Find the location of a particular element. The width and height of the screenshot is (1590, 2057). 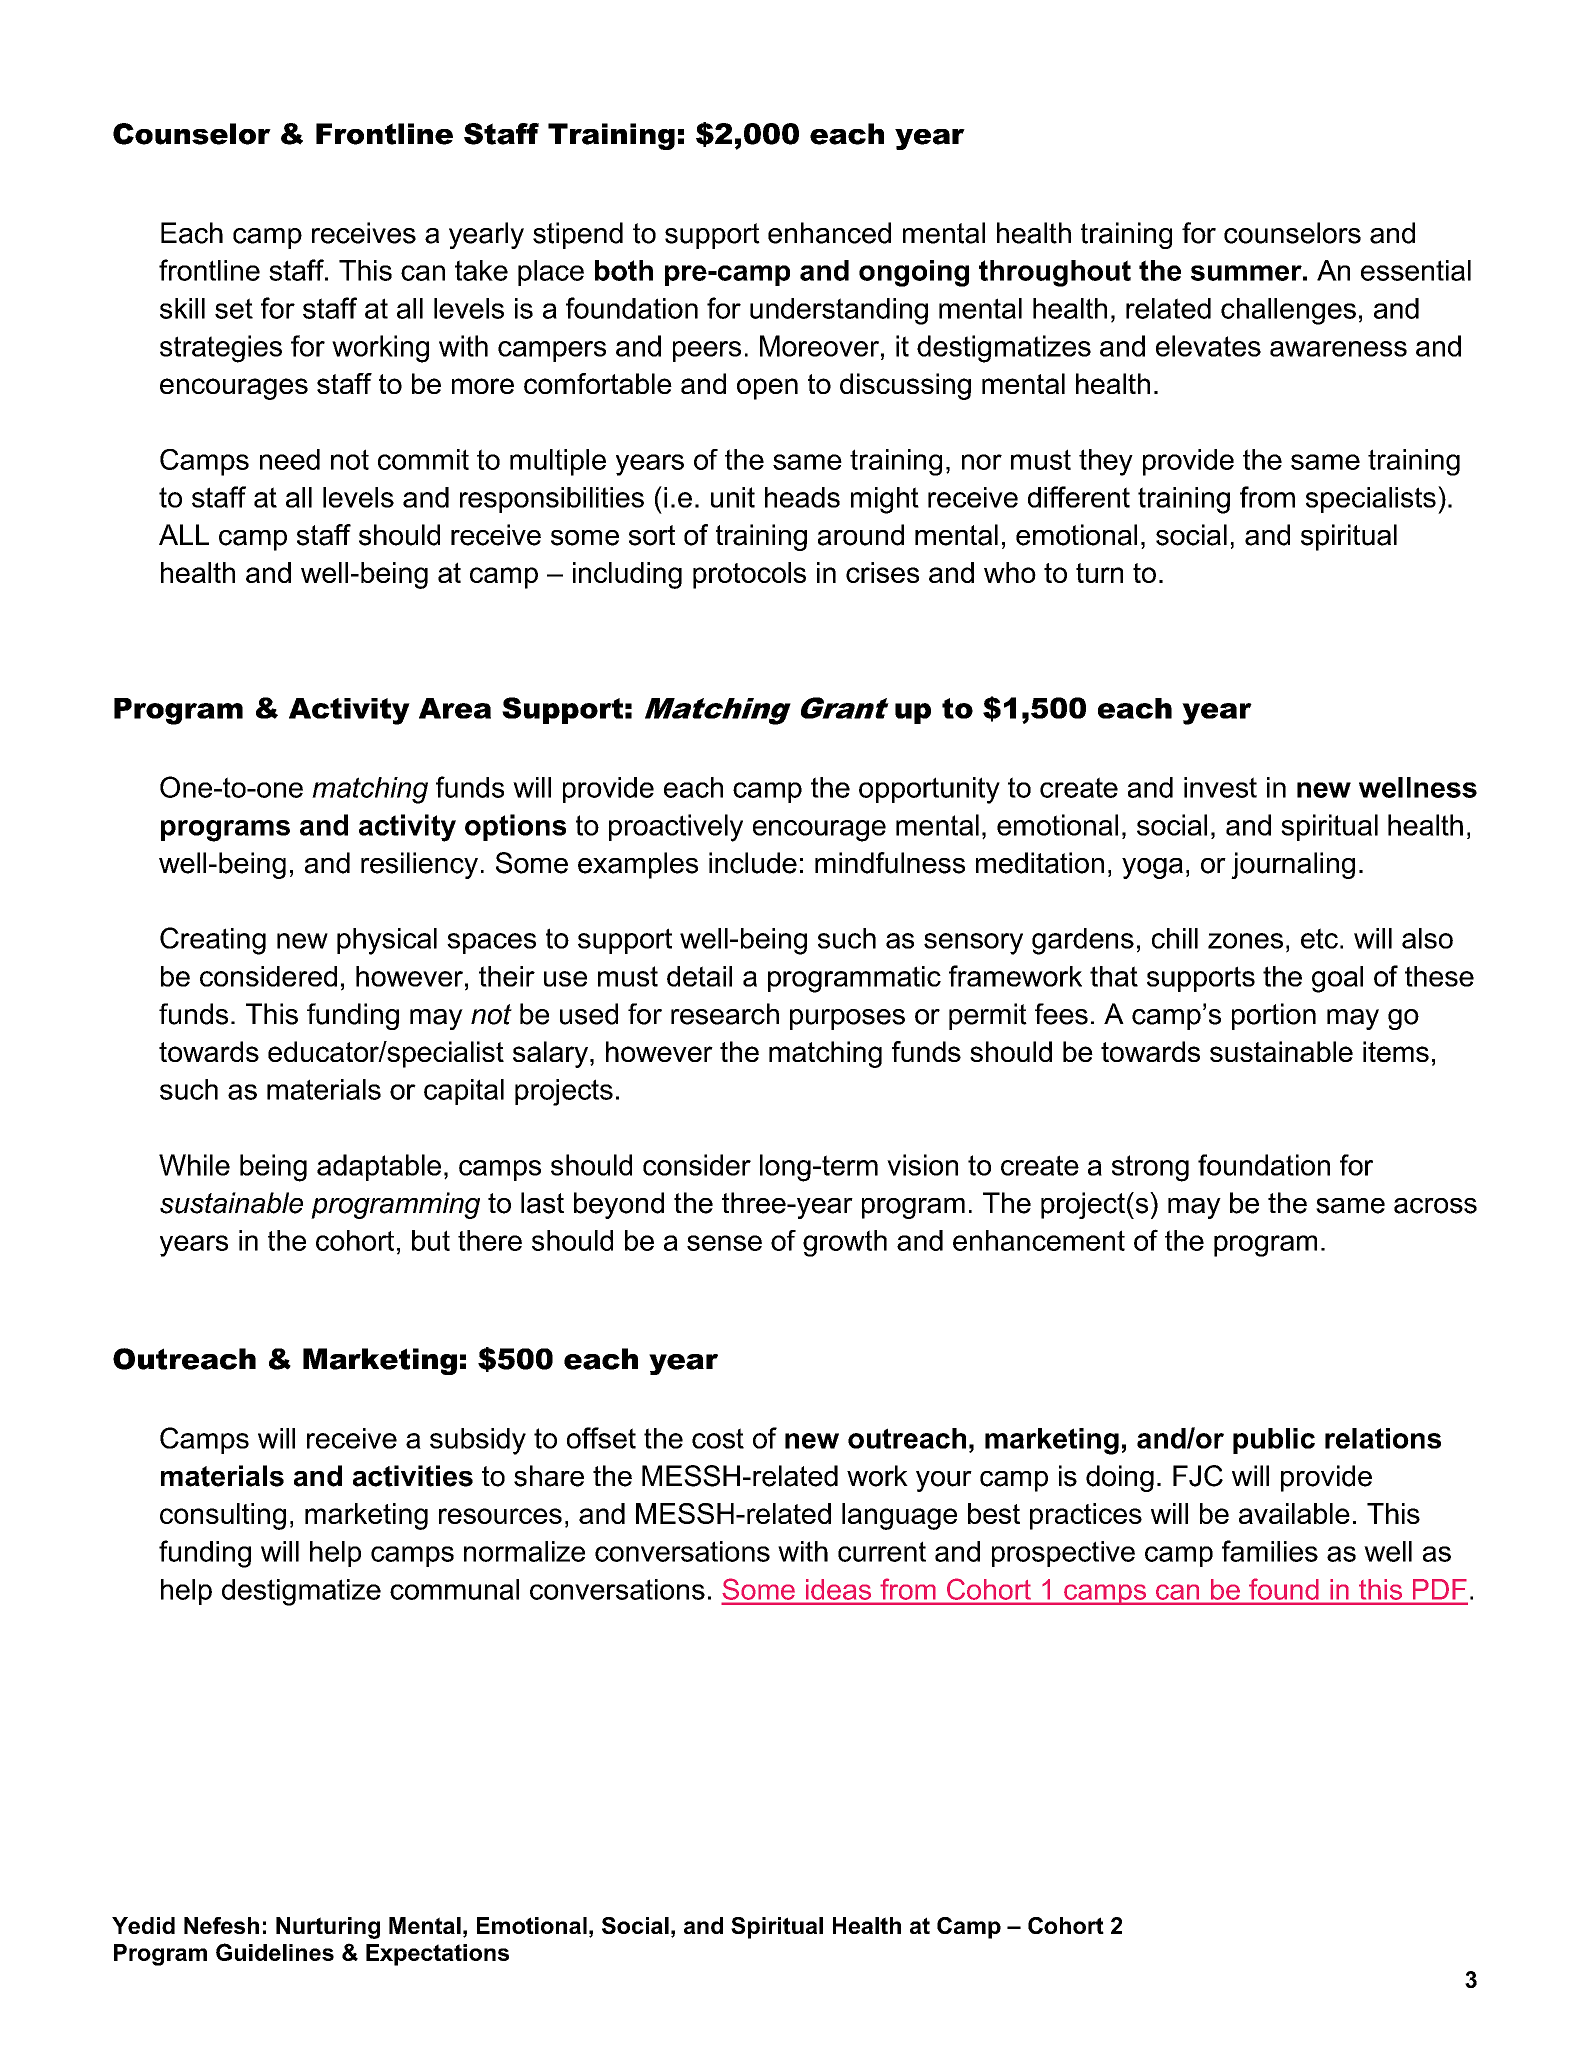

include is located at coordinates (753, 863).
